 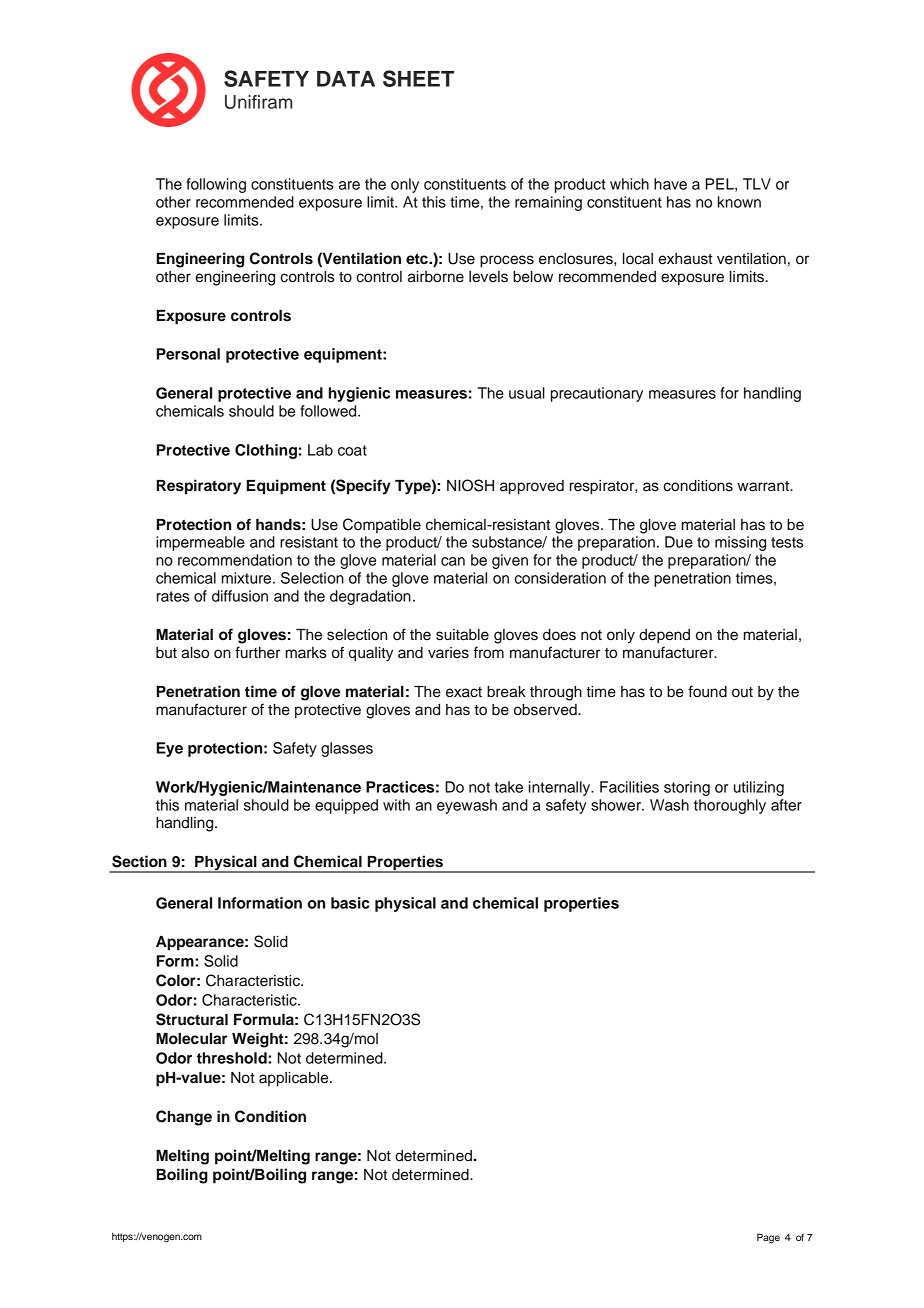 What do you see at coordinates (418, 78) in the screenshot?
I see `SHEET` at bounding box center [418, 78].
